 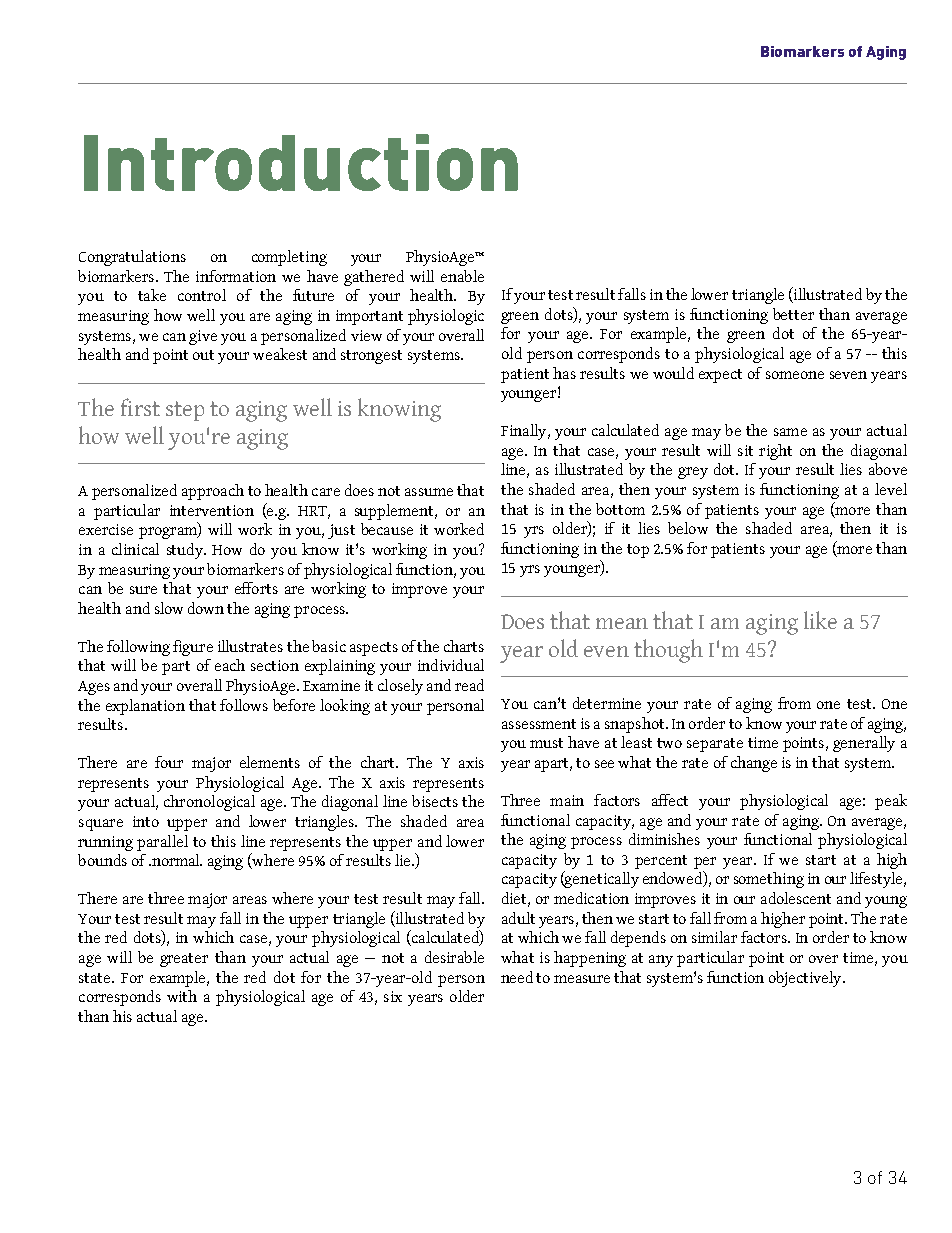 I want to click on has, so click(x=564, y=373).
